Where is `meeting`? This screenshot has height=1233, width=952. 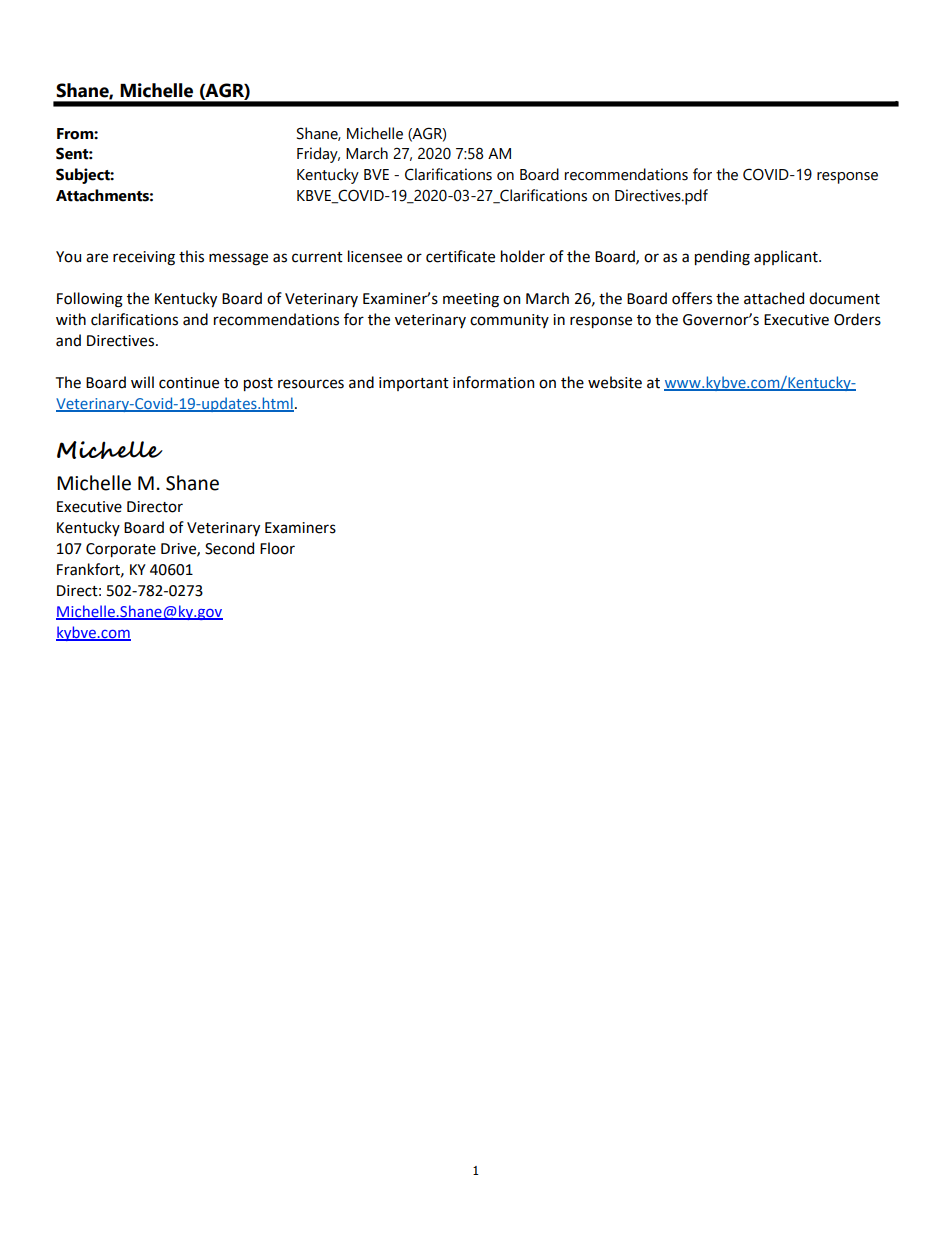 meeting is located at coordinates (471, 300).
